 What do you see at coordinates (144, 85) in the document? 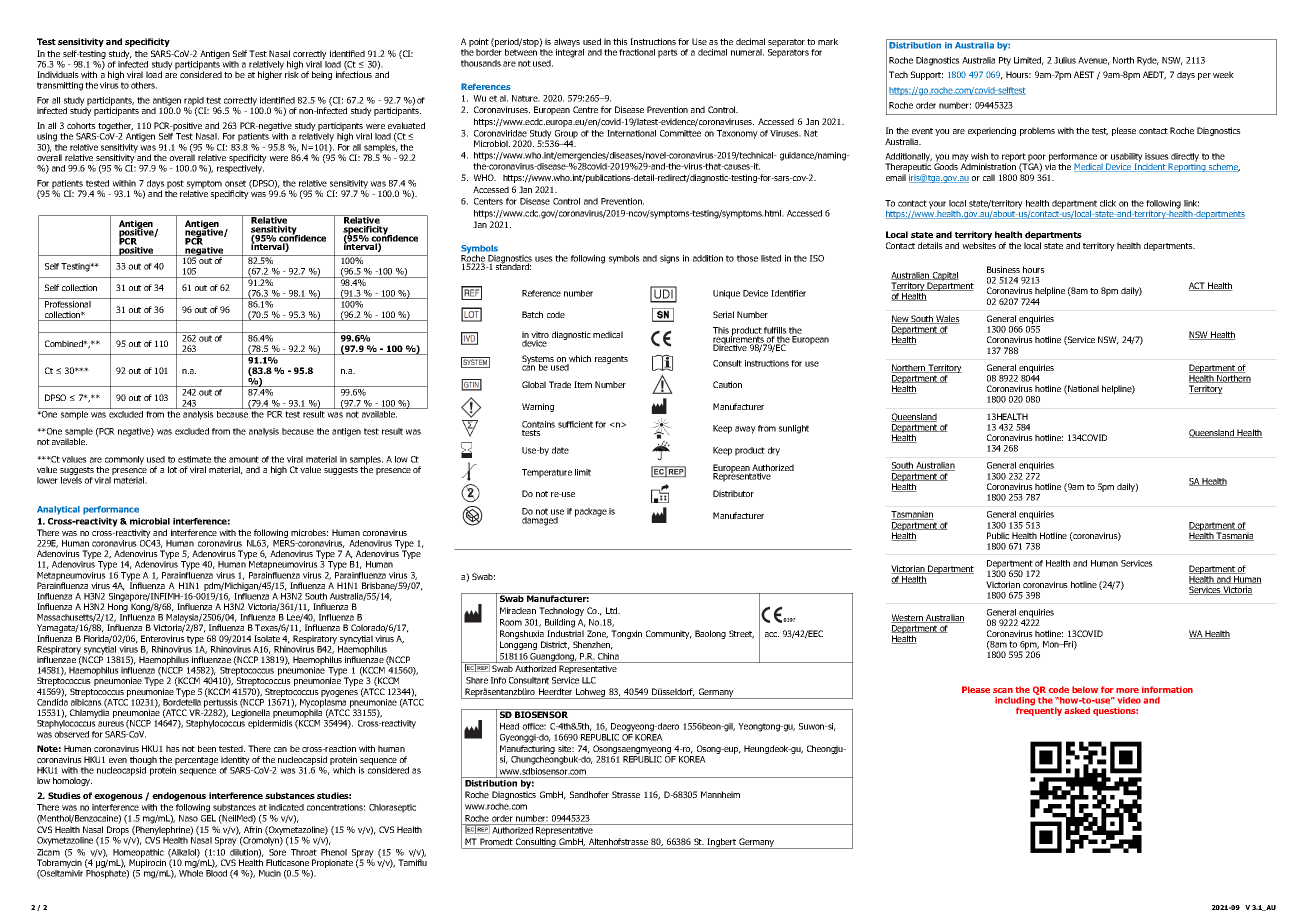
I see `others` at bounding box center [144, 85].
